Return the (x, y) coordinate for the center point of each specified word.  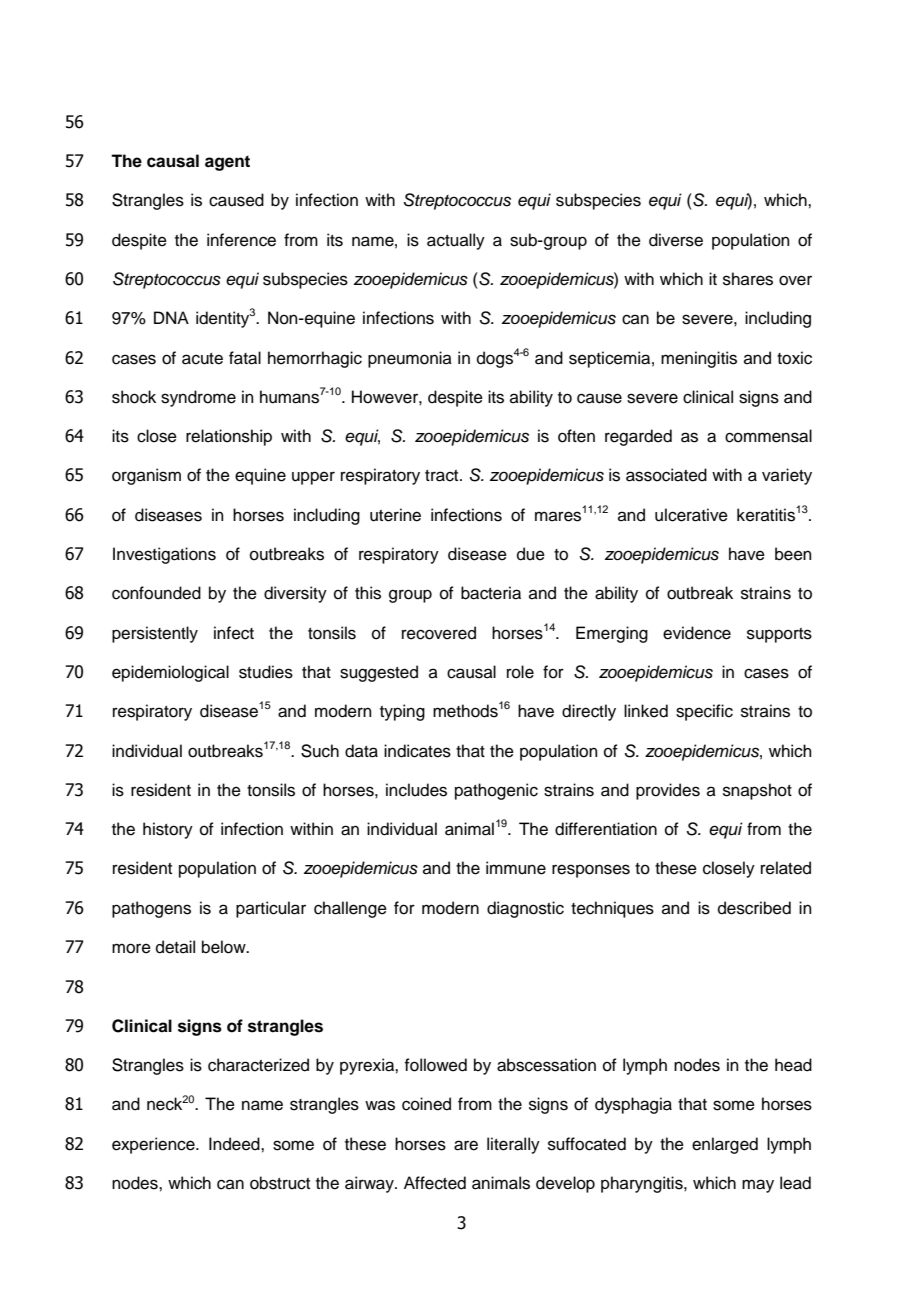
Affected (435, 1183)
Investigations (164, 555)
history (168, 830)
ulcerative (691, 515)
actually (456, 241)
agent (227, 163)
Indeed (235, 1144)
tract (443, 476)
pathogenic (496, 791)
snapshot (757, 791)
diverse (676, 240)
